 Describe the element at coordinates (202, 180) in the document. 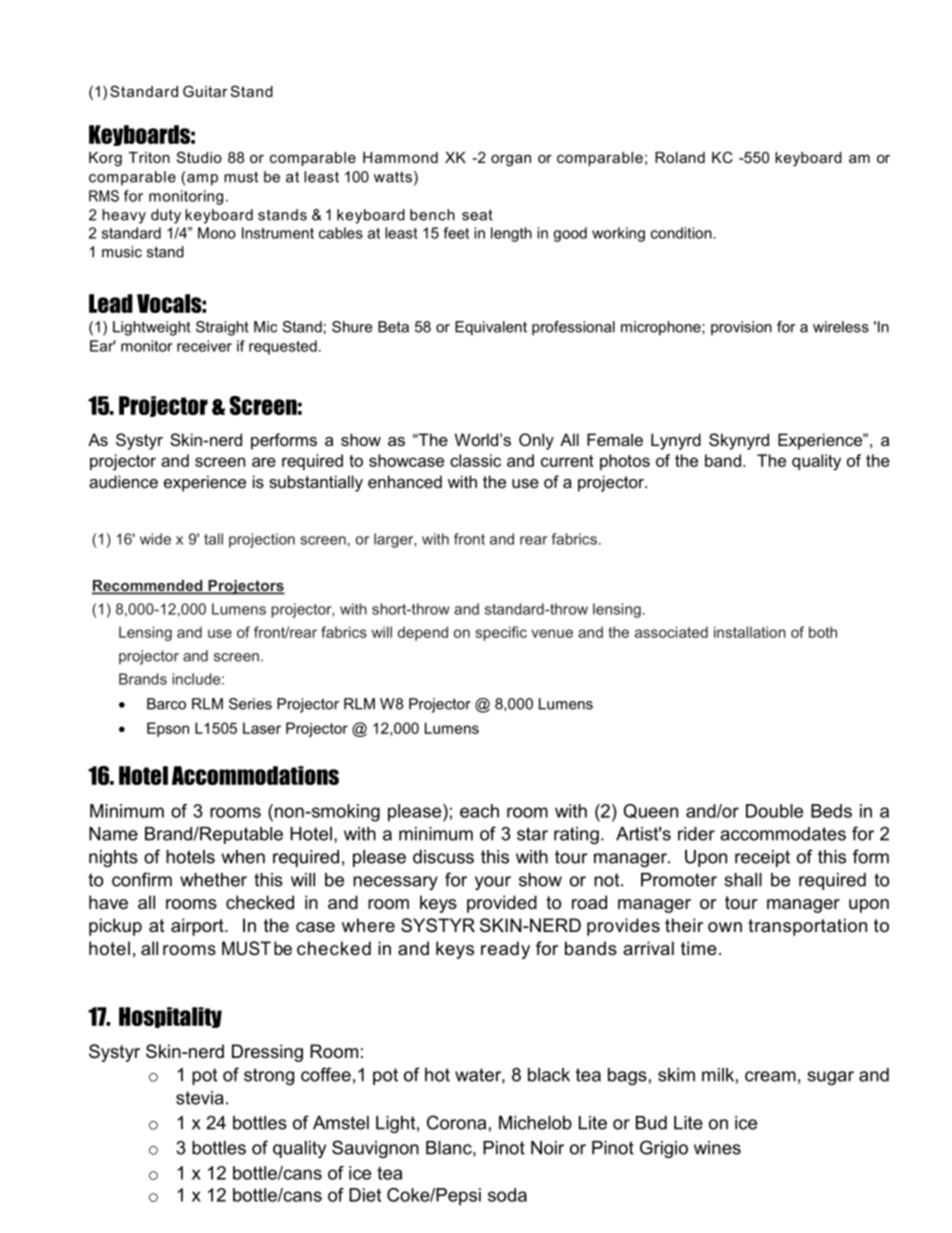

I see `amp` at that location.
